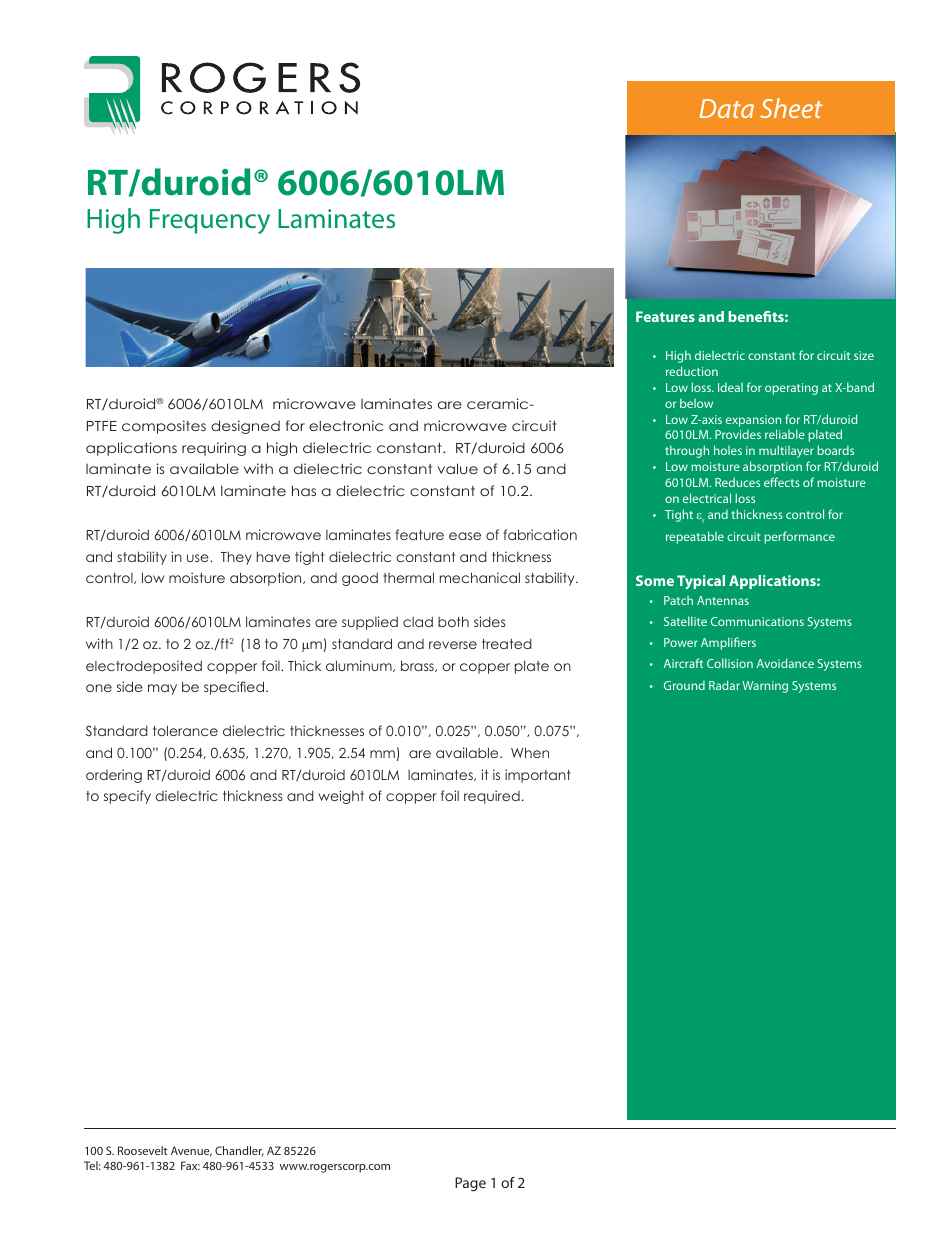 Image resolution: width=952 pixels, height=1233 pixels. What do you see at coordinates (210, 221) in the screenshot?
I see `Frequency` at bounding box center [210, 221].
